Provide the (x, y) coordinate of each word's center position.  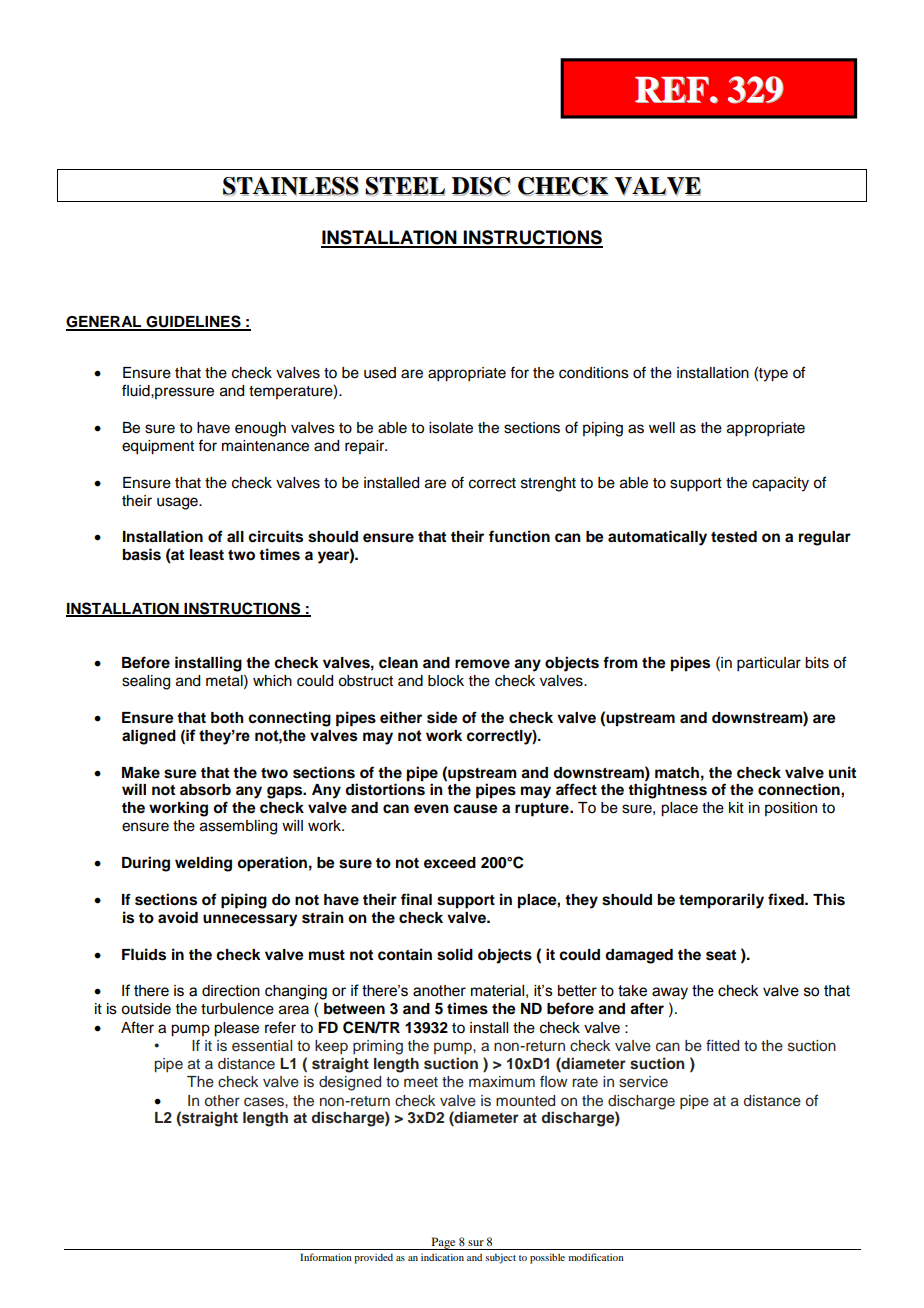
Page (443, 1243)
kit (736, 807)
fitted (722, 1045)
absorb (205, 790)
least (207, 555)
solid (455, 954)
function (519, 536)
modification (596, 1257)
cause (475, 809)
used (380, 373)
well (662, 428)
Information (326, 1257)
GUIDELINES (193, 322)
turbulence (237, 1009)
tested (734, 537)
